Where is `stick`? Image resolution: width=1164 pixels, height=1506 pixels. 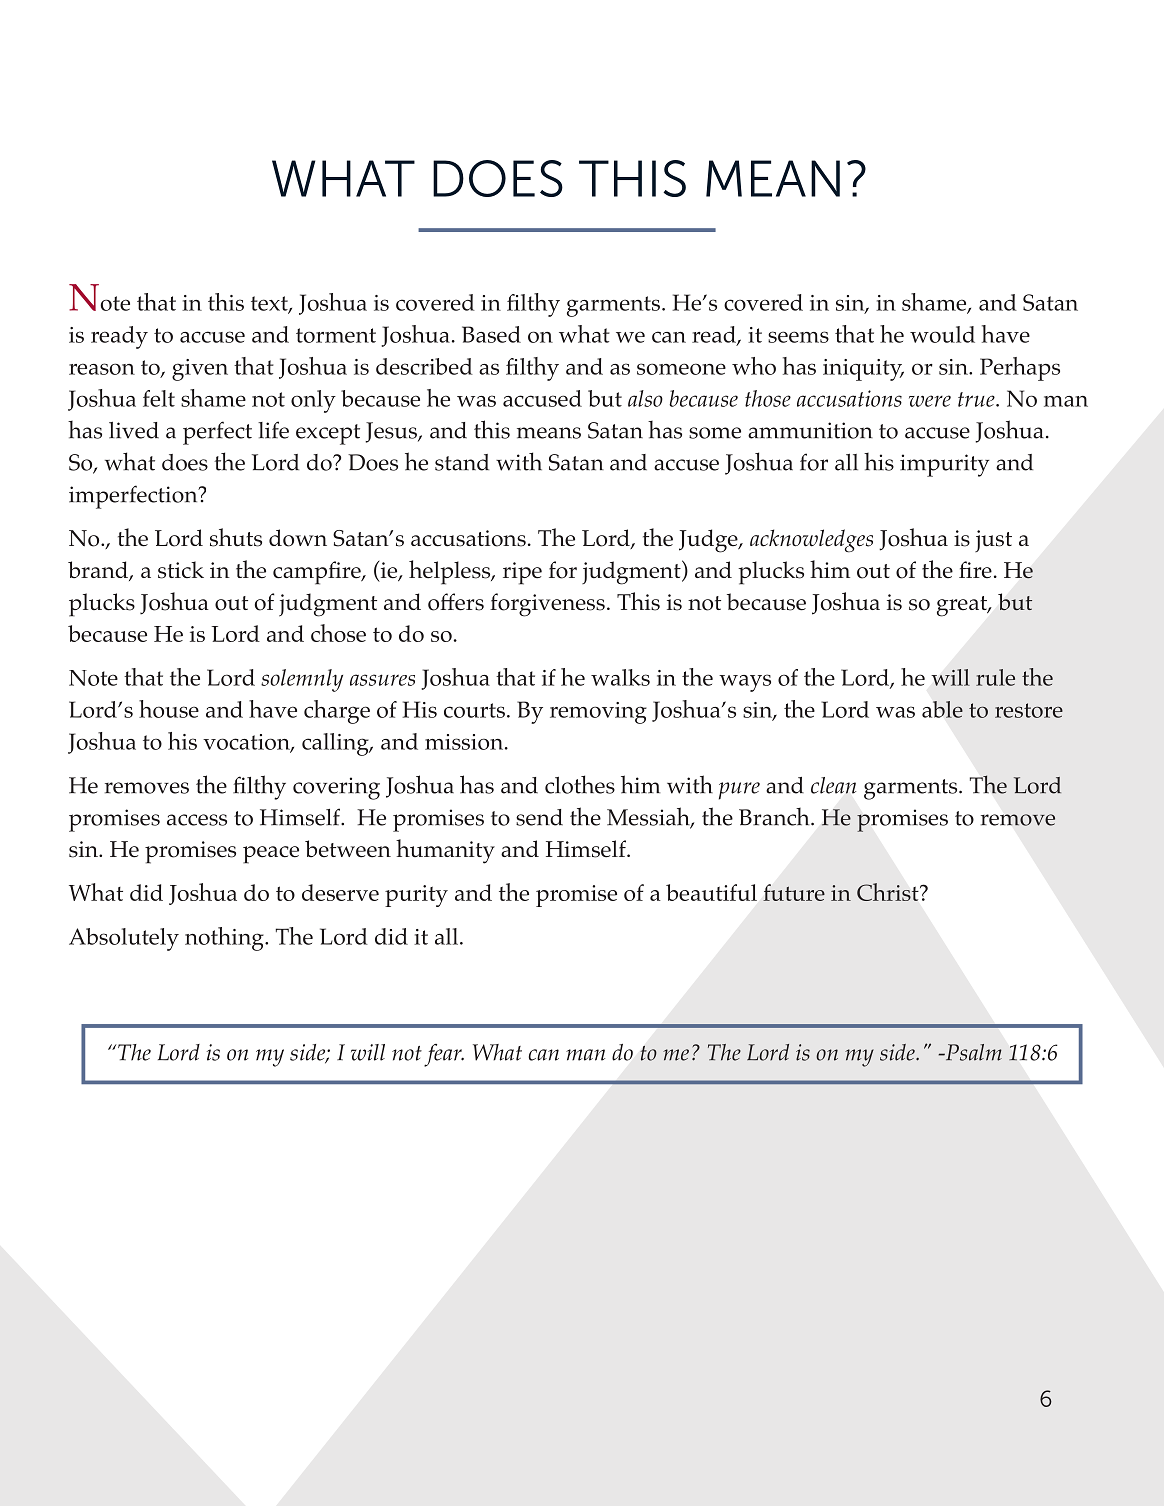 stick is located at coordinates (181, 570).
